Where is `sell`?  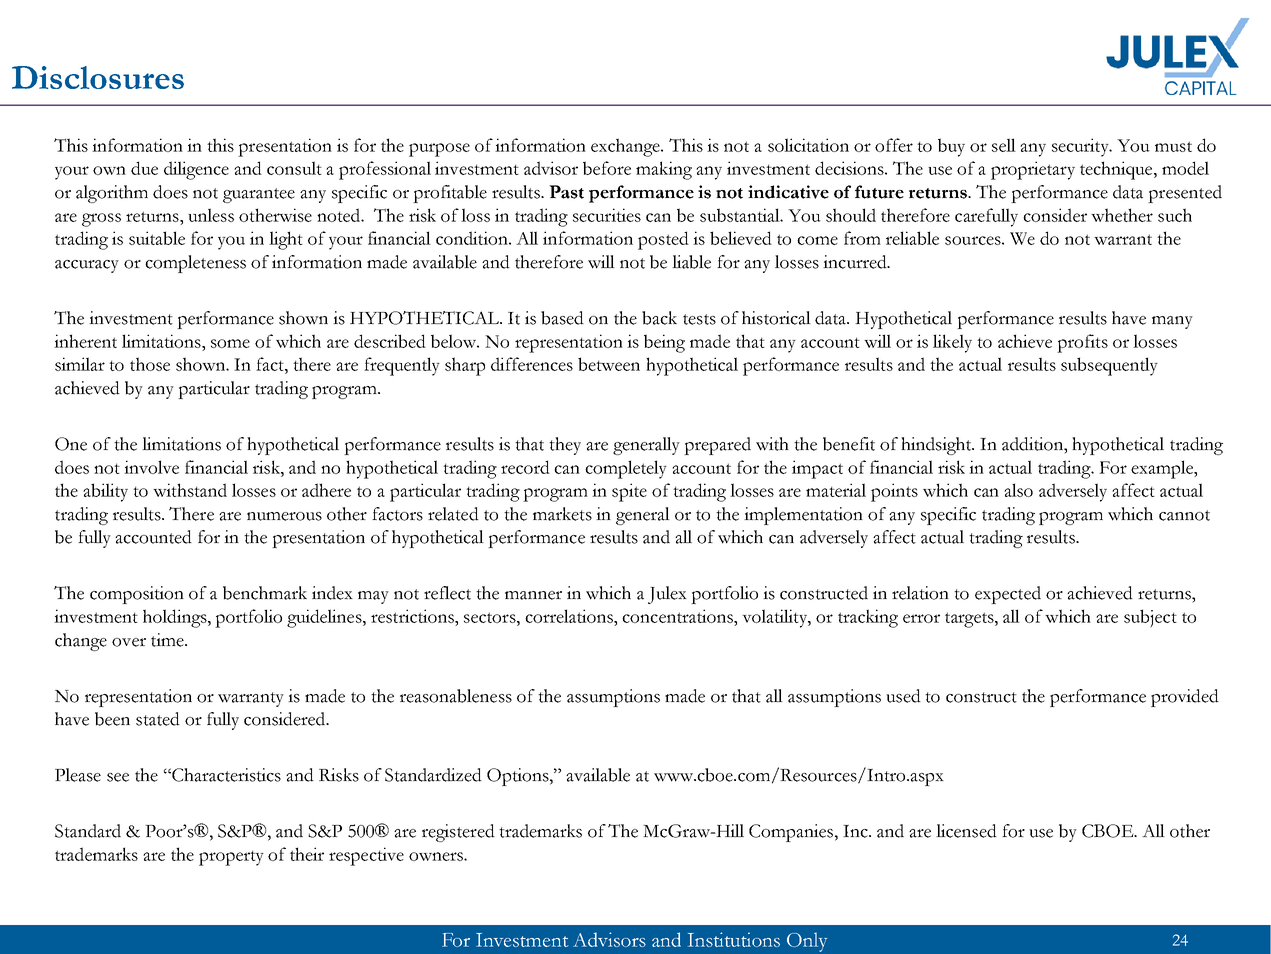 sell is located at coordinates (1004, 145).
